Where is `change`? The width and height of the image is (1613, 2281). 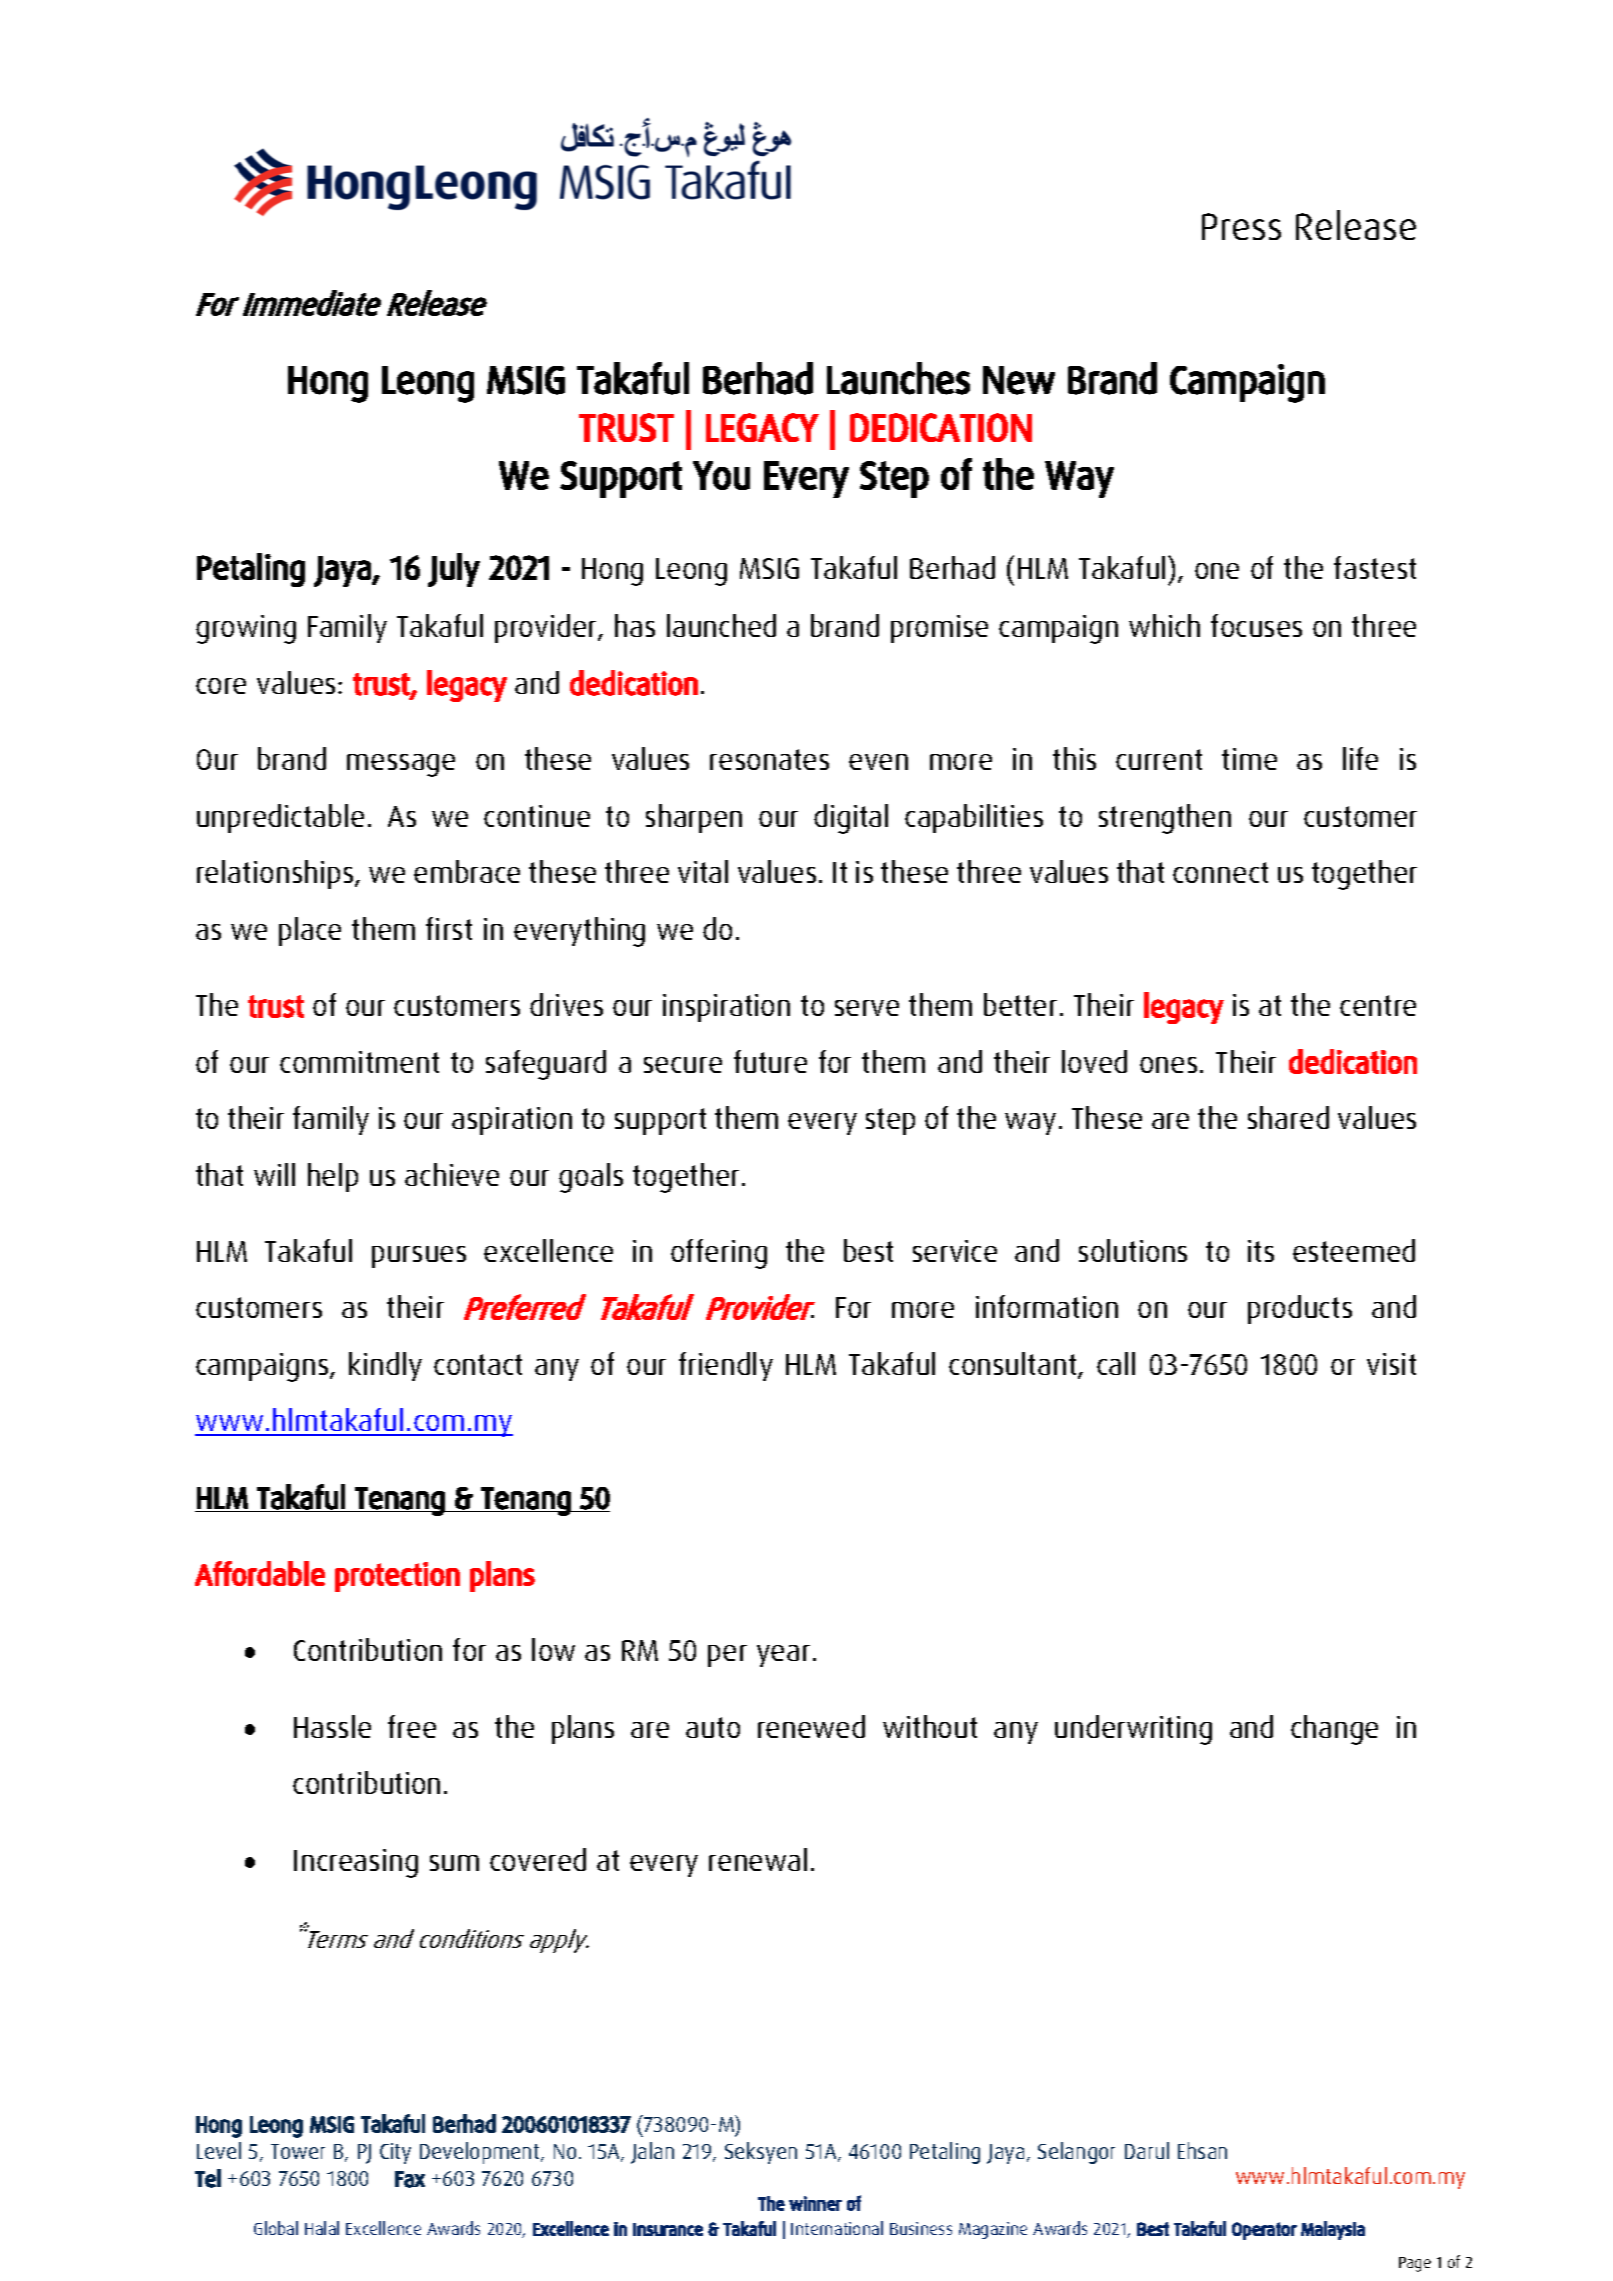 change is located at coordinates (1334, 1730).
